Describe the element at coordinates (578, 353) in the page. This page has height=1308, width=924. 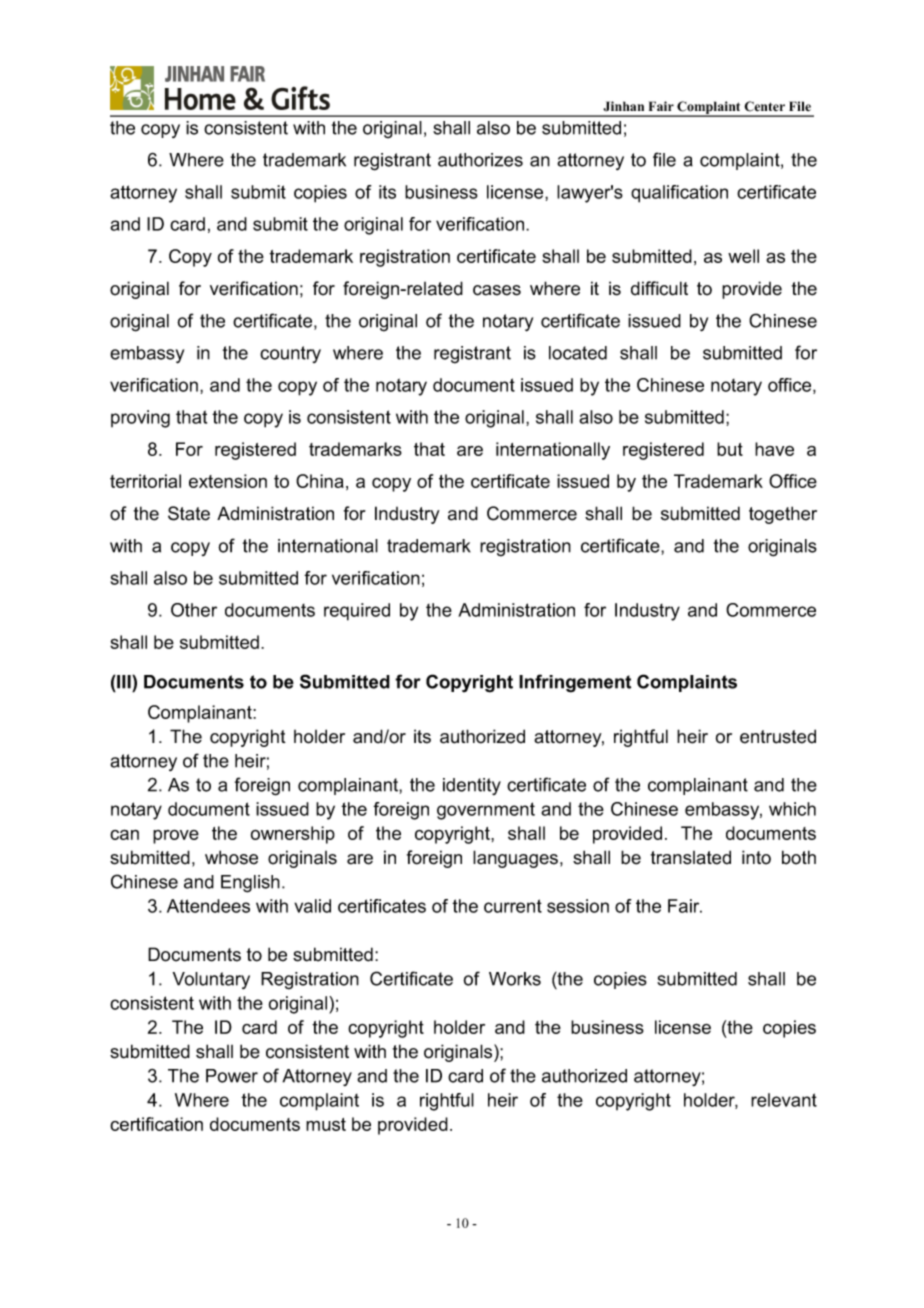
I see `located` at that location.
